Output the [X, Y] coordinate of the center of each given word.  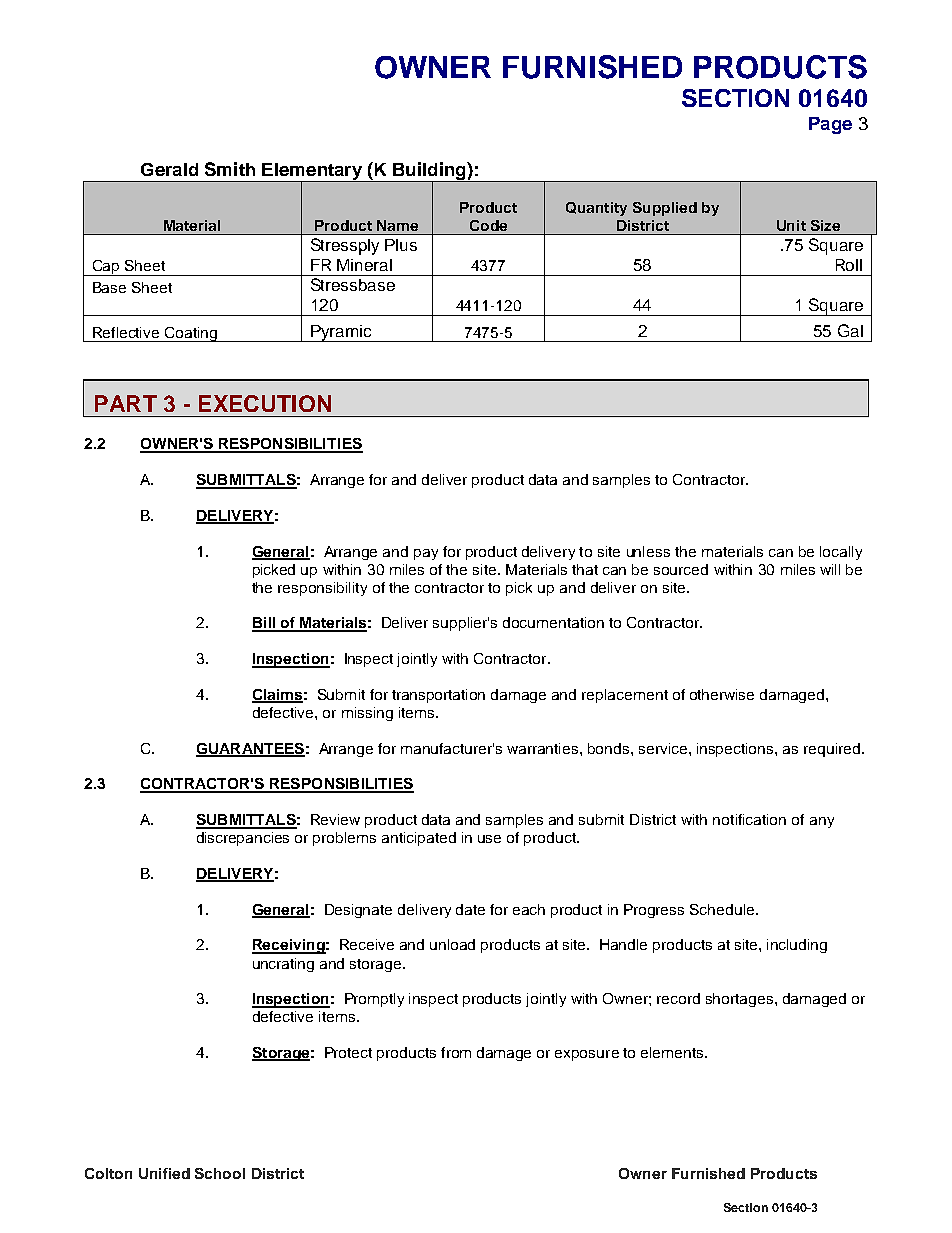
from [456, 1052]
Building [429, 172]
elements [673, 1052]
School [220, 1173]
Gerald [169, 169]
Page [830, 125]
